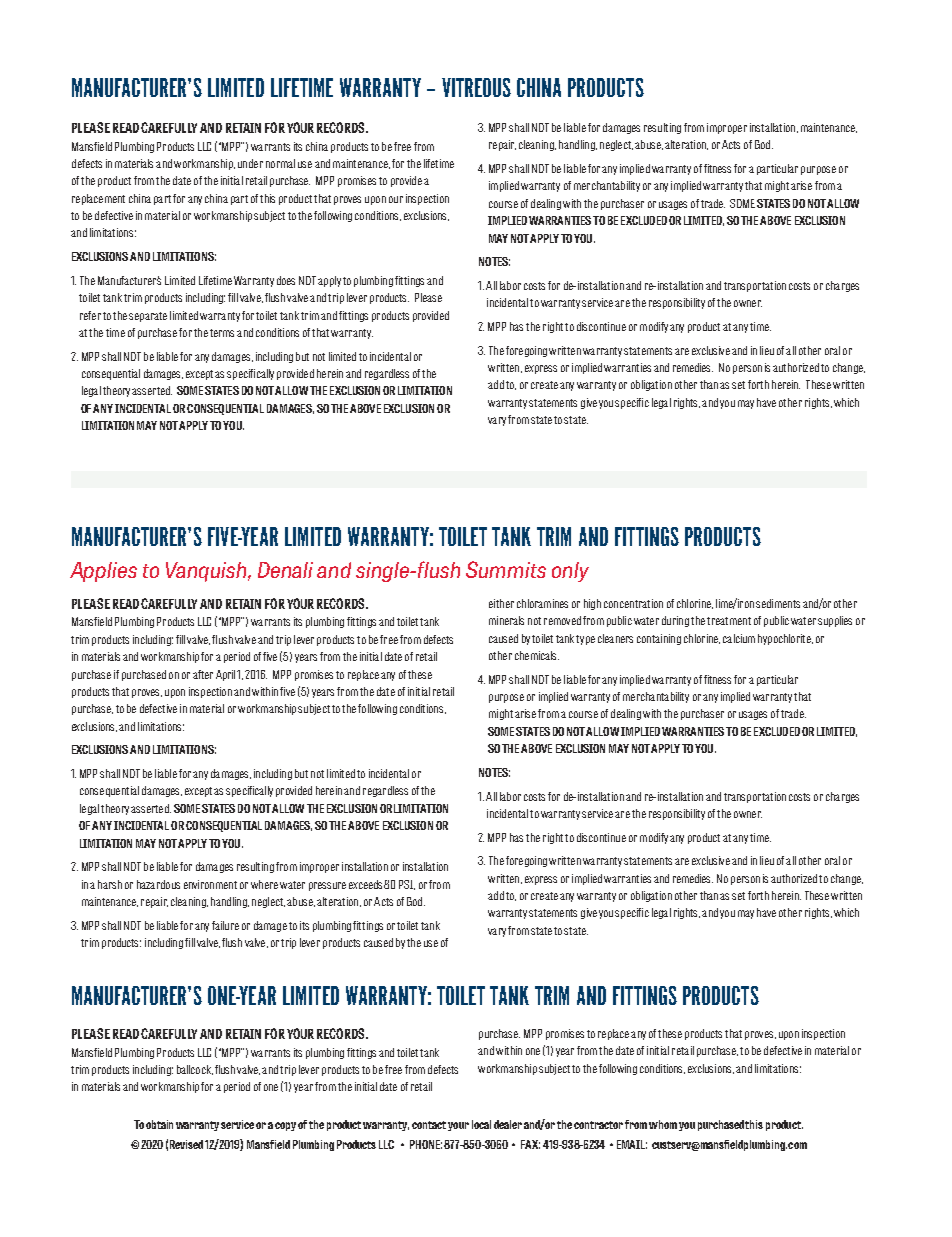 The height and width of the screenshot is (1237, 952). Describe the element at coordinates (280, 163) in the screenshot. I see `normal` at that location.
